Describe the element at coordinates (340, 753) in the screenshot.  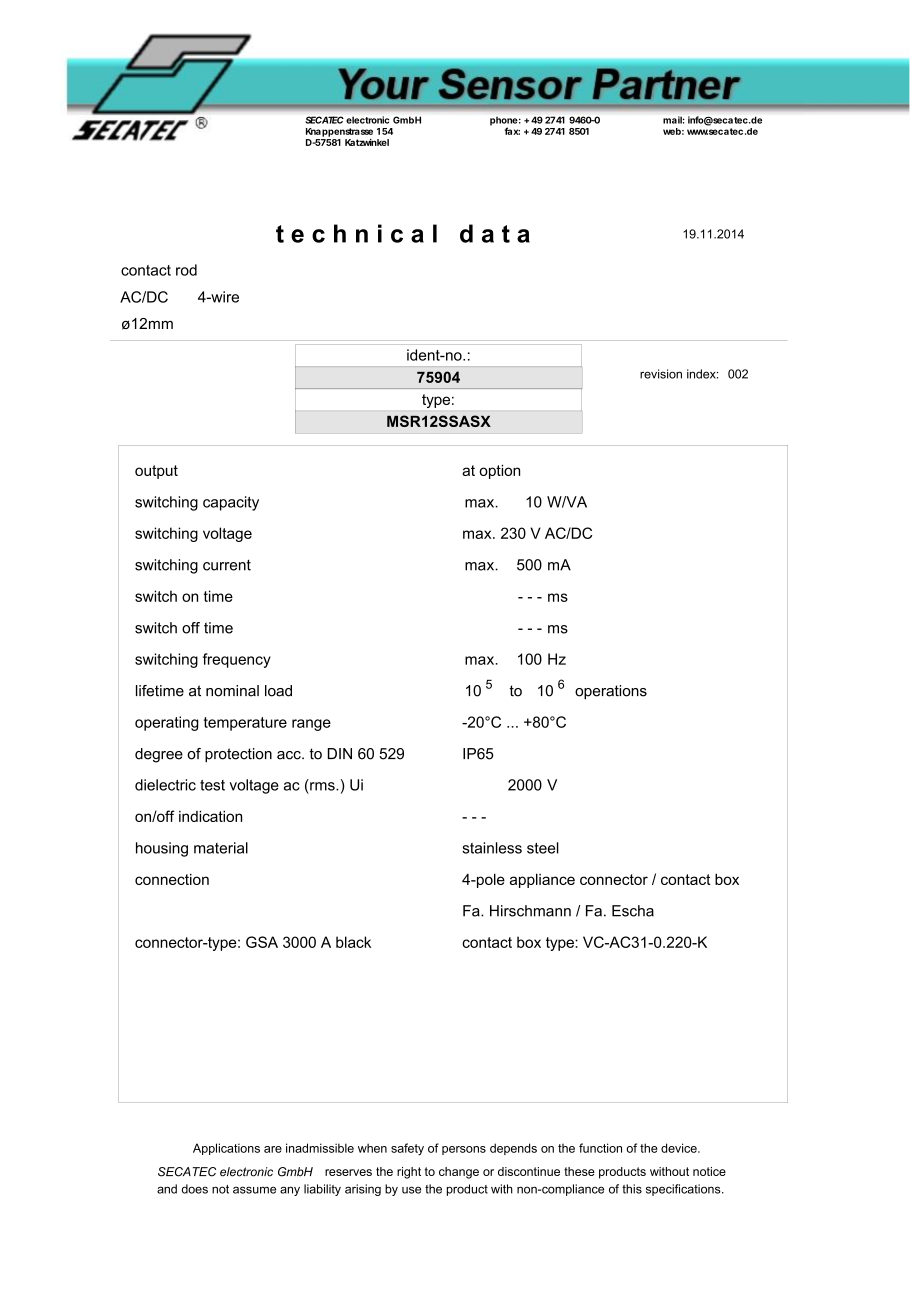
I see `DIN` at that location.
